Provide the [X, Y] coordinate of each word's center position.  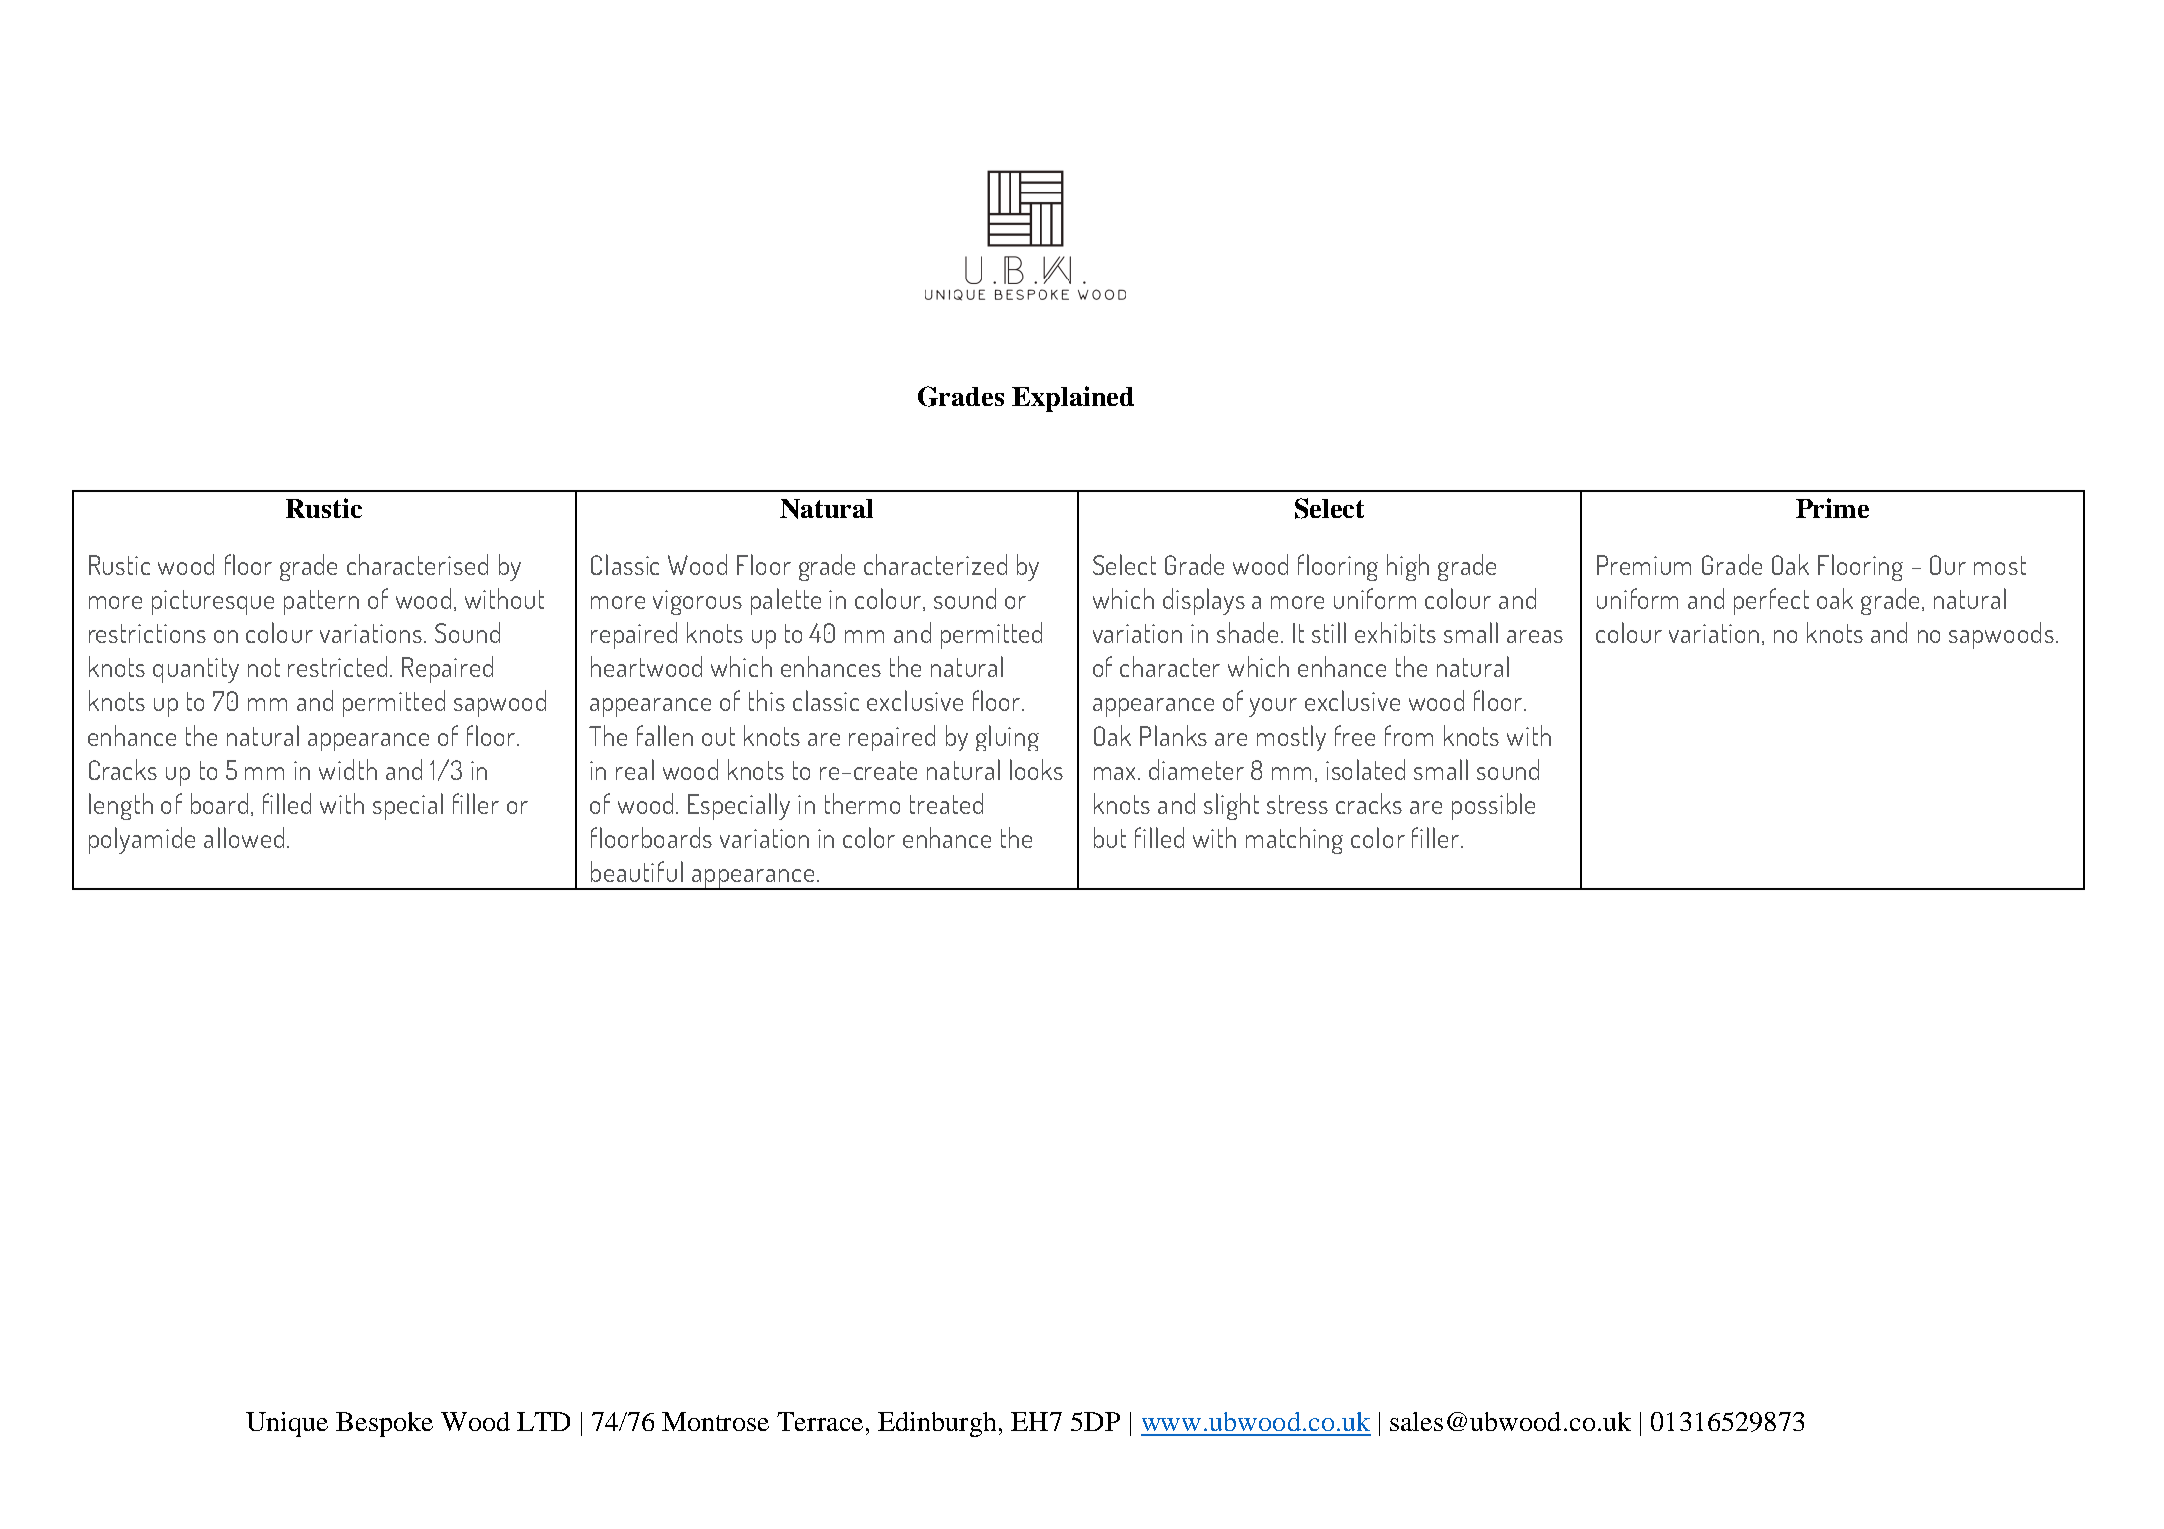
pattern [321, 602]
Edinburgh [939, 1424]
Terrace [820, 1421]
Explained [1073, 399]
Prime [1832, 508]
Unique [287, 1424]
